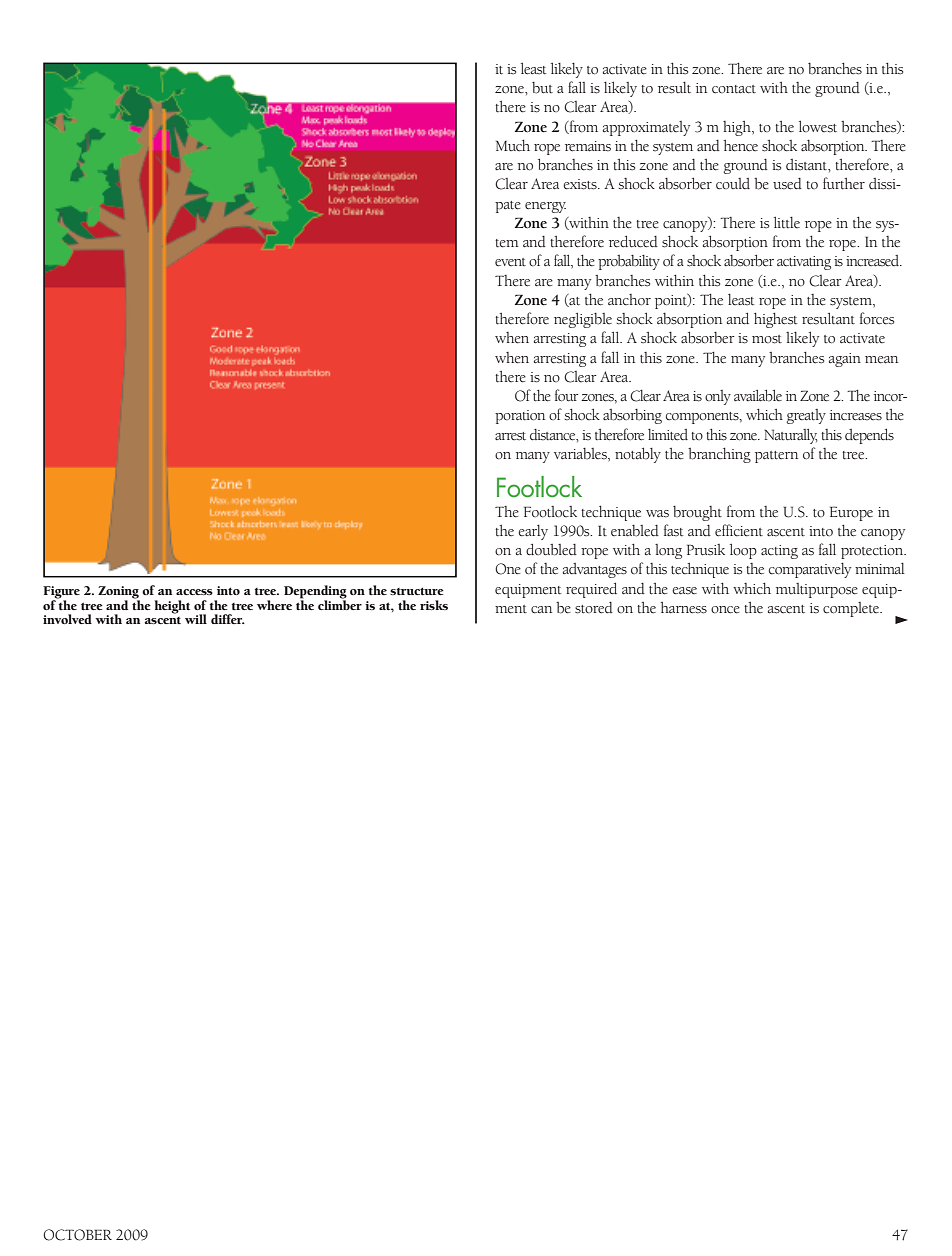 The image size is (952, 1256). Describe the element at coordinates (533, 532) in the image. I see `early` at that location.
